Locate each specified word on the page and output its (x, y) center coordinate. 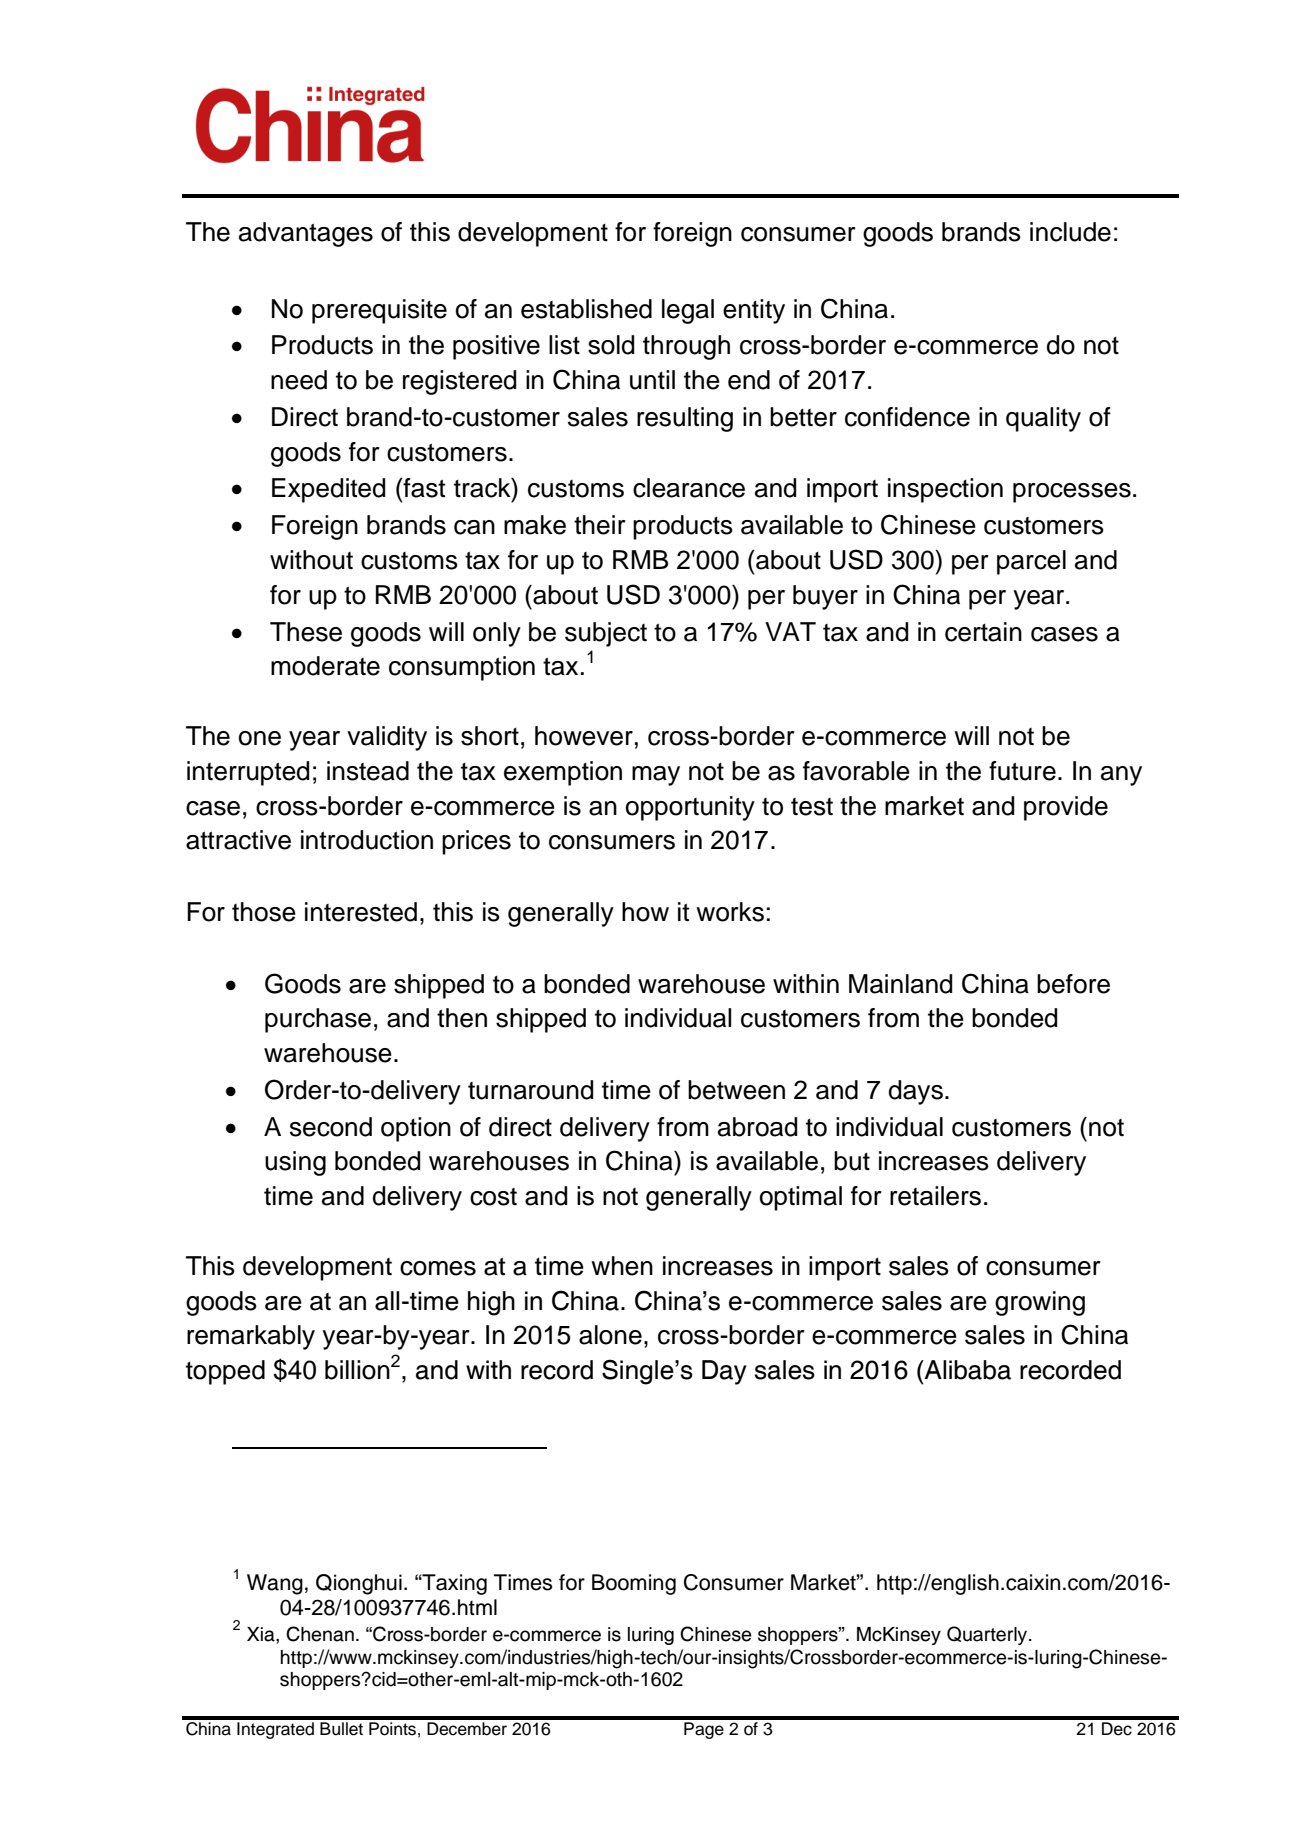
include (1070, 232)
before (1073, 984)
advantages (306, 234)
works (730, 912)
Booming (634, 1584)
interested (361, 912)
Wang (275, 1584)
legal (688, 311)
